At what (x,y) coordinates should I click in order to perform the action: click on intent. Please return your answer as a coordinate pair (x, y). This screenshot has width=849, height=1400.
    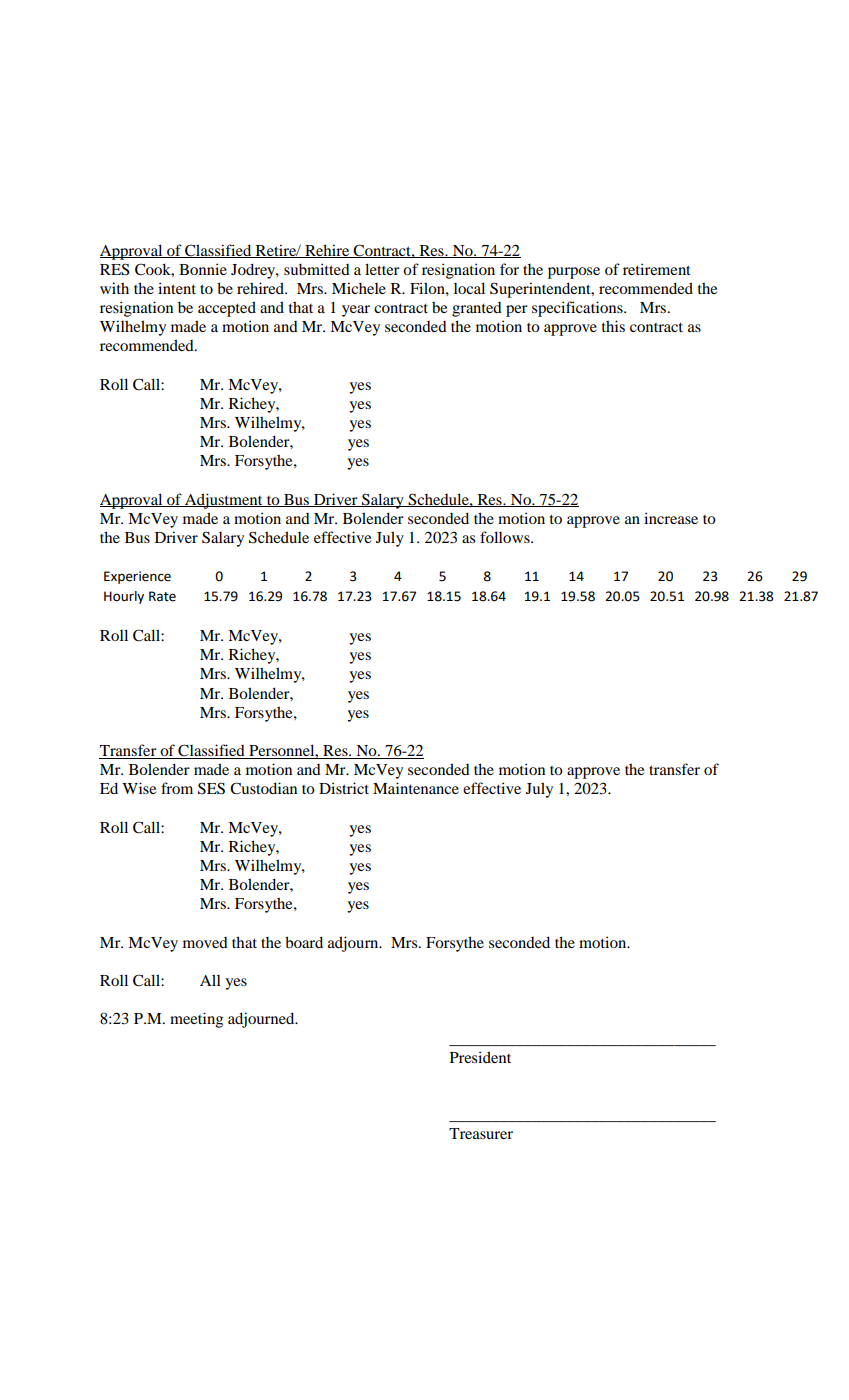
    Looking at the image, I should click on (177, 288).
